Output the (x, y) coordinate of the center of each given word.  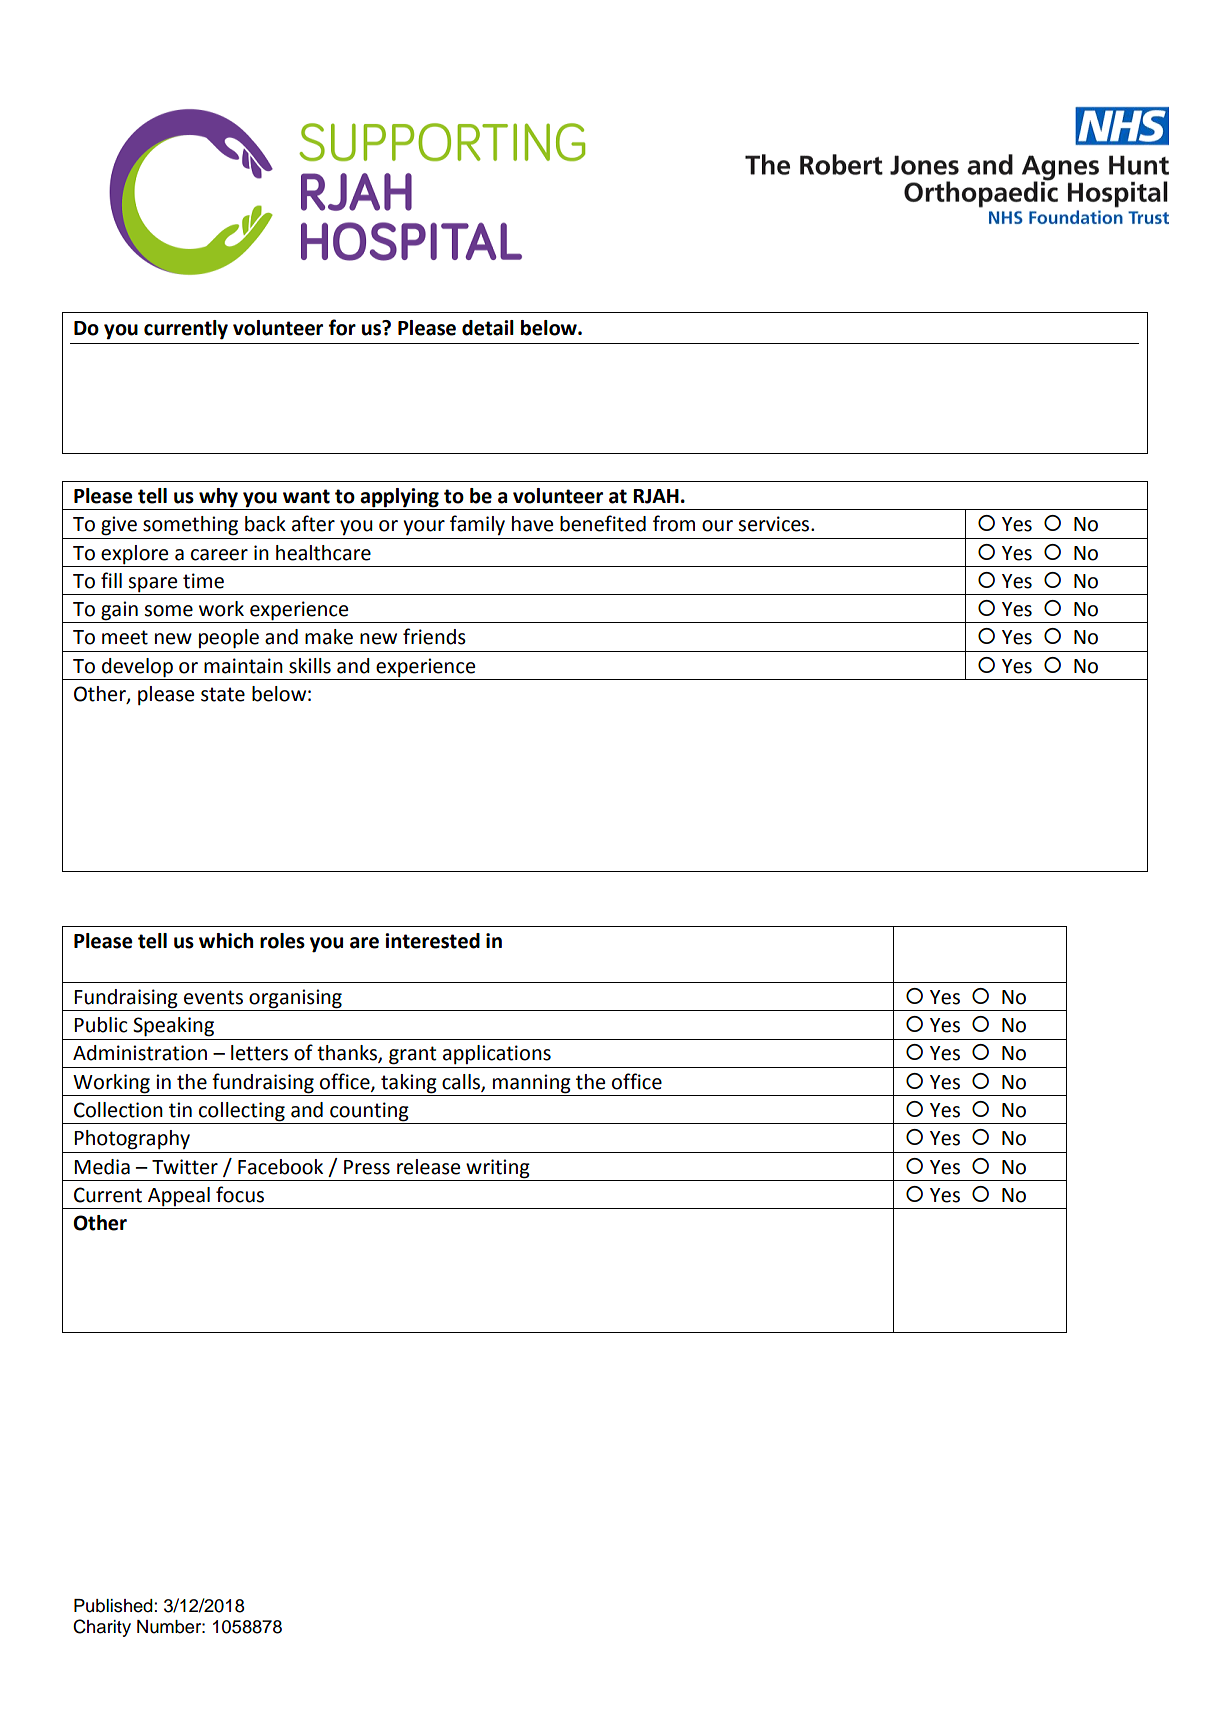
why (218, 498)
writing (498, 1169)
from (674, 523)
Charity (102, 1628)
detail (488, 328)
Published (113, 1606)
